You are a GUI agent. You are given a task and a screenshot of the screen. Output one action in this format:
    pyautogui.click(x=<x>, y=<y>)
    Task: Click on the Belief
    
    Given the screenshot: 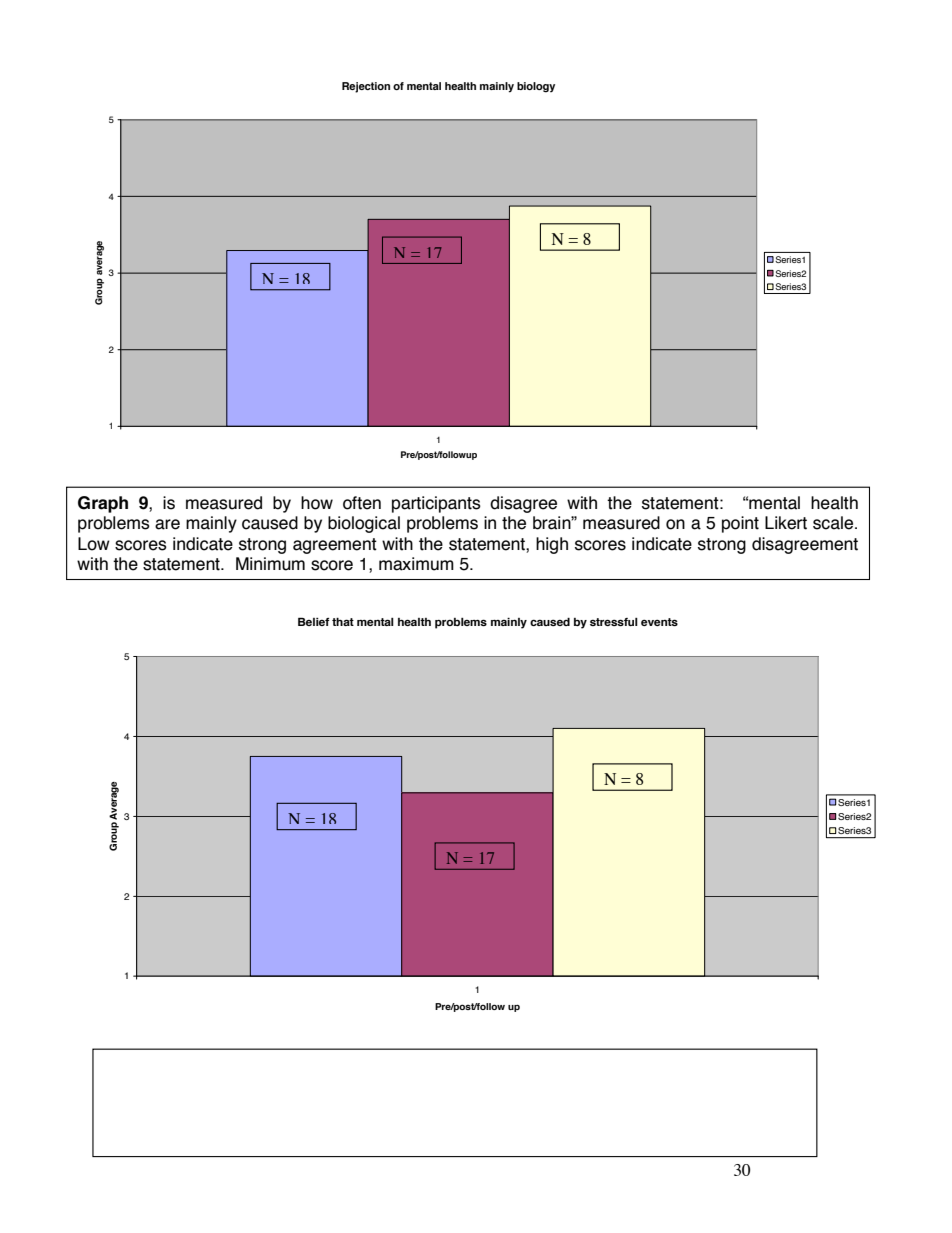 What is the action you would take?
    pyautogui.click(x=313, y=621)
